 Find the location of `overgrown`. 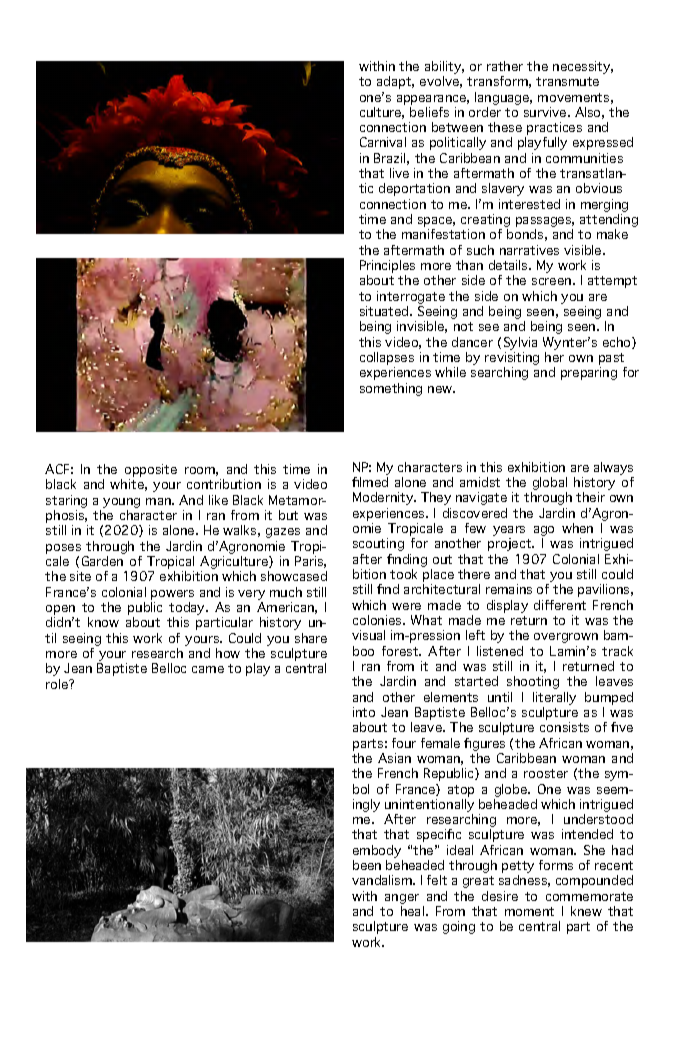

overgrown is located at coordinates (566, 638).
